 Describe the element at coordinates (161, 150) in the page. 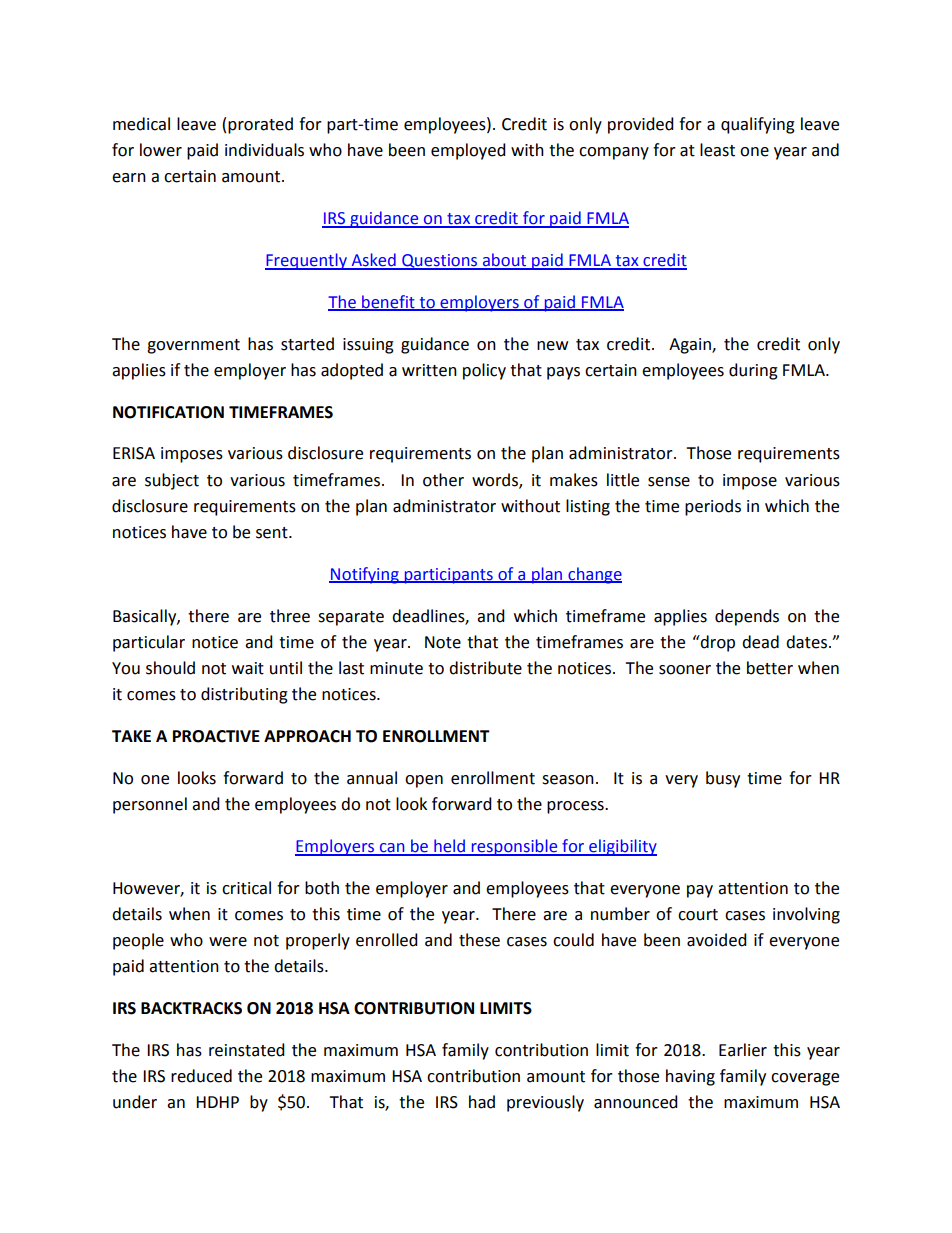

I see `lower` at that location.
